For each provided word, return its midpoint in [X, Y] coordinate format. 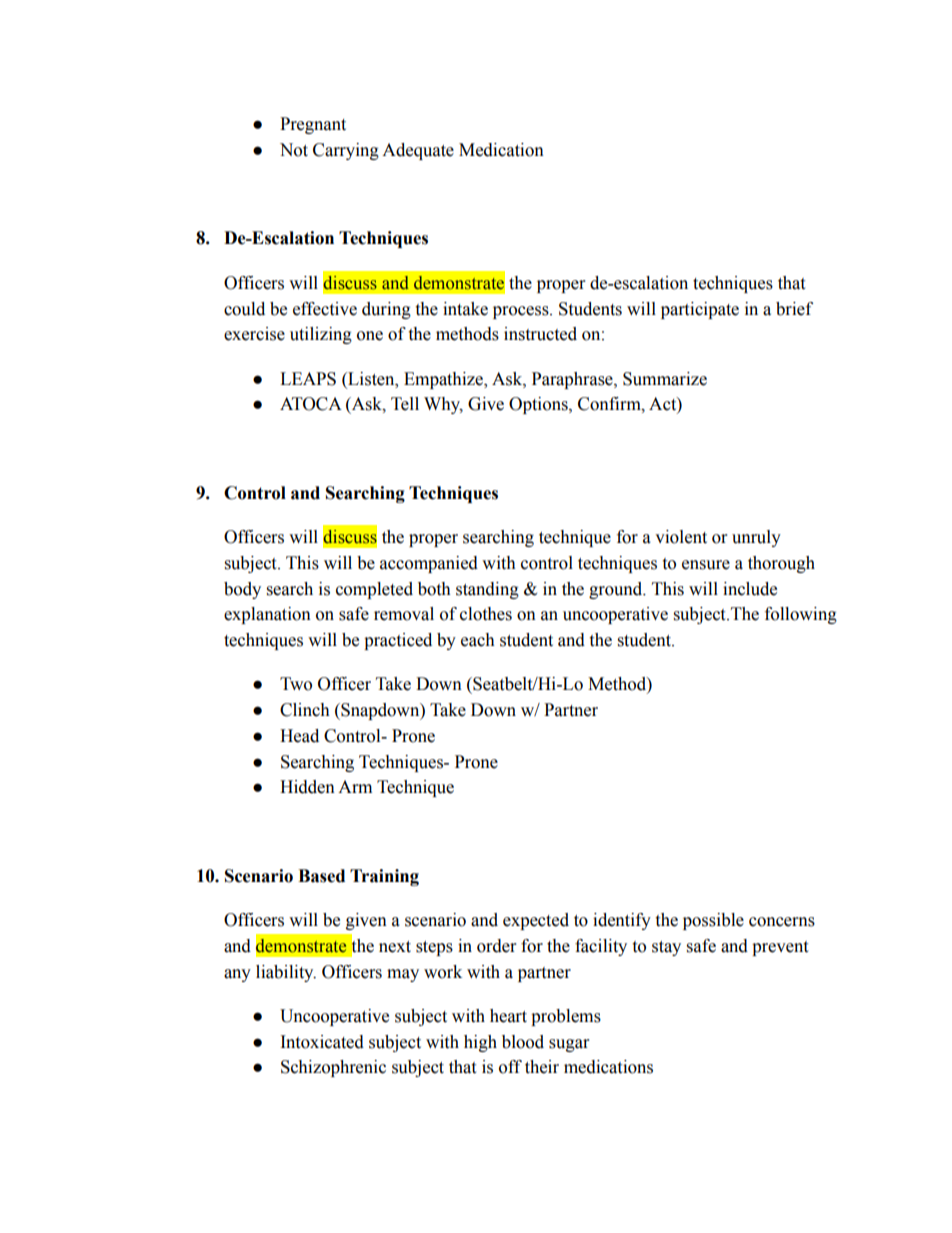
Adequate [418, 151]
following [801, 615]
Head [299, 736]
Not [294, 150]
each [478, 640]
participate [700, 310]
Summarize [665, 379]
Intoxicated [322, 1042]
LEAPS [308, 379]
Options [539, 405]
